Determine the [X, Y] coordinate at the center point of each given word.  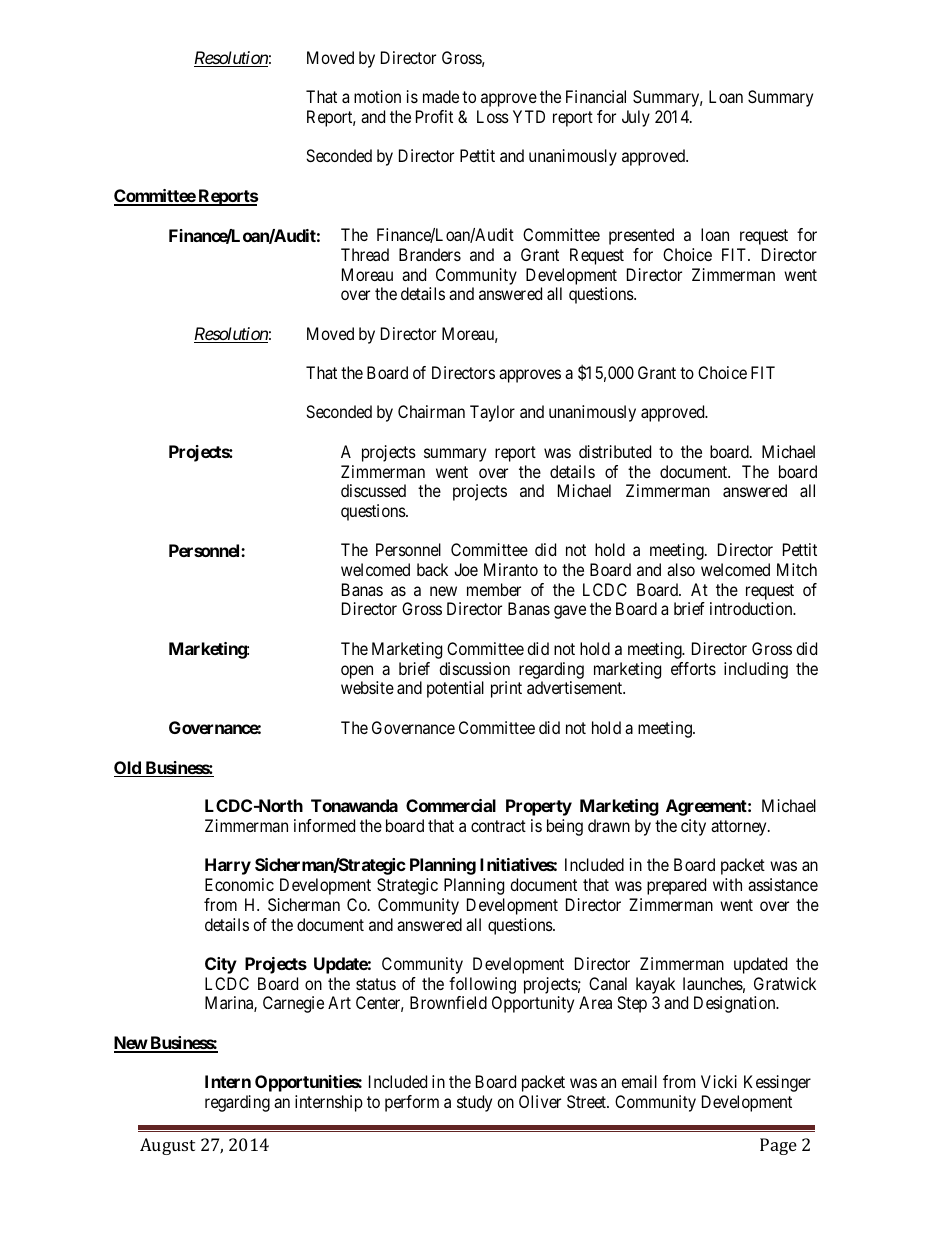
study [474, 1103]
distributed [615, 451]
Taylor [492, 413]
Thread [365, 254]
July [636, 118]
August [167, 1146]
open [357, 672]
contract [498, 826]
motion [377, 96]
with [727, 884]
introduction [752, 608]
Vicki [719, 1081]
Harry [228, 866]
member [494, 589]
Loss [493, 116]
